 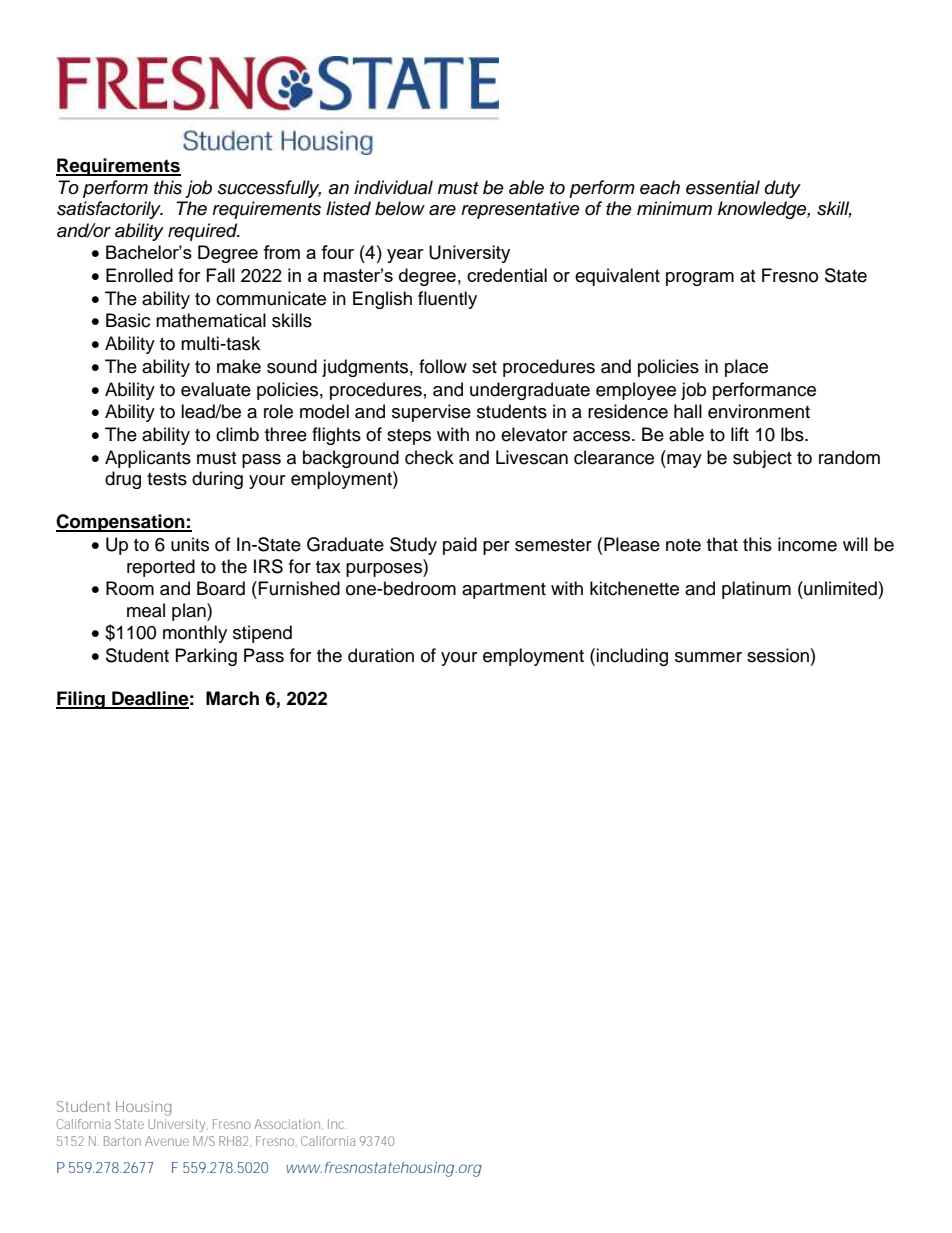 What do you see at coordinates (429, 457) in the screenshot?
I see `check` at bounding box center [429, 457].
